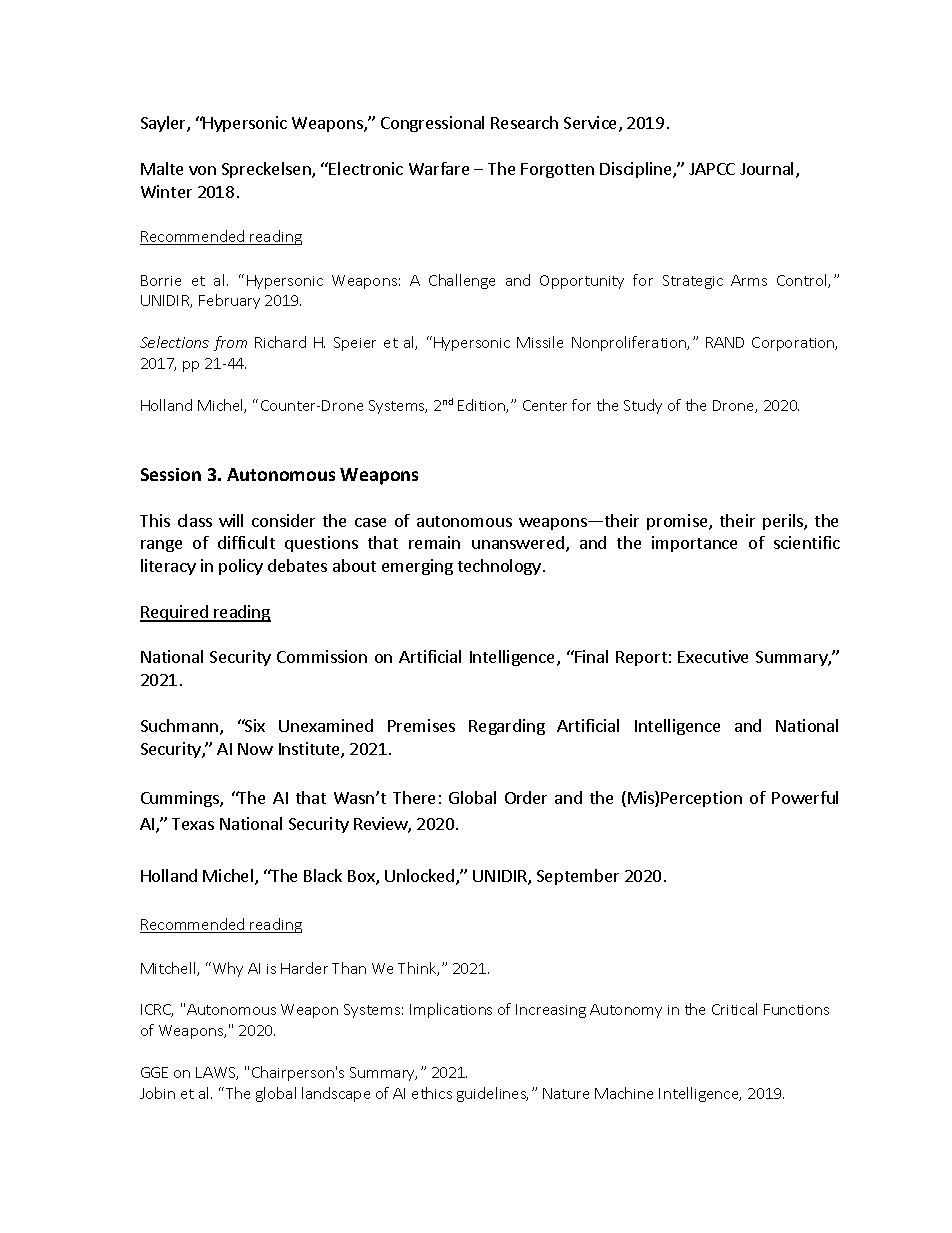  What do you see at coordinates (499, 567) in the screenshot?
I see `technology` at bounding box center [499, 567].
